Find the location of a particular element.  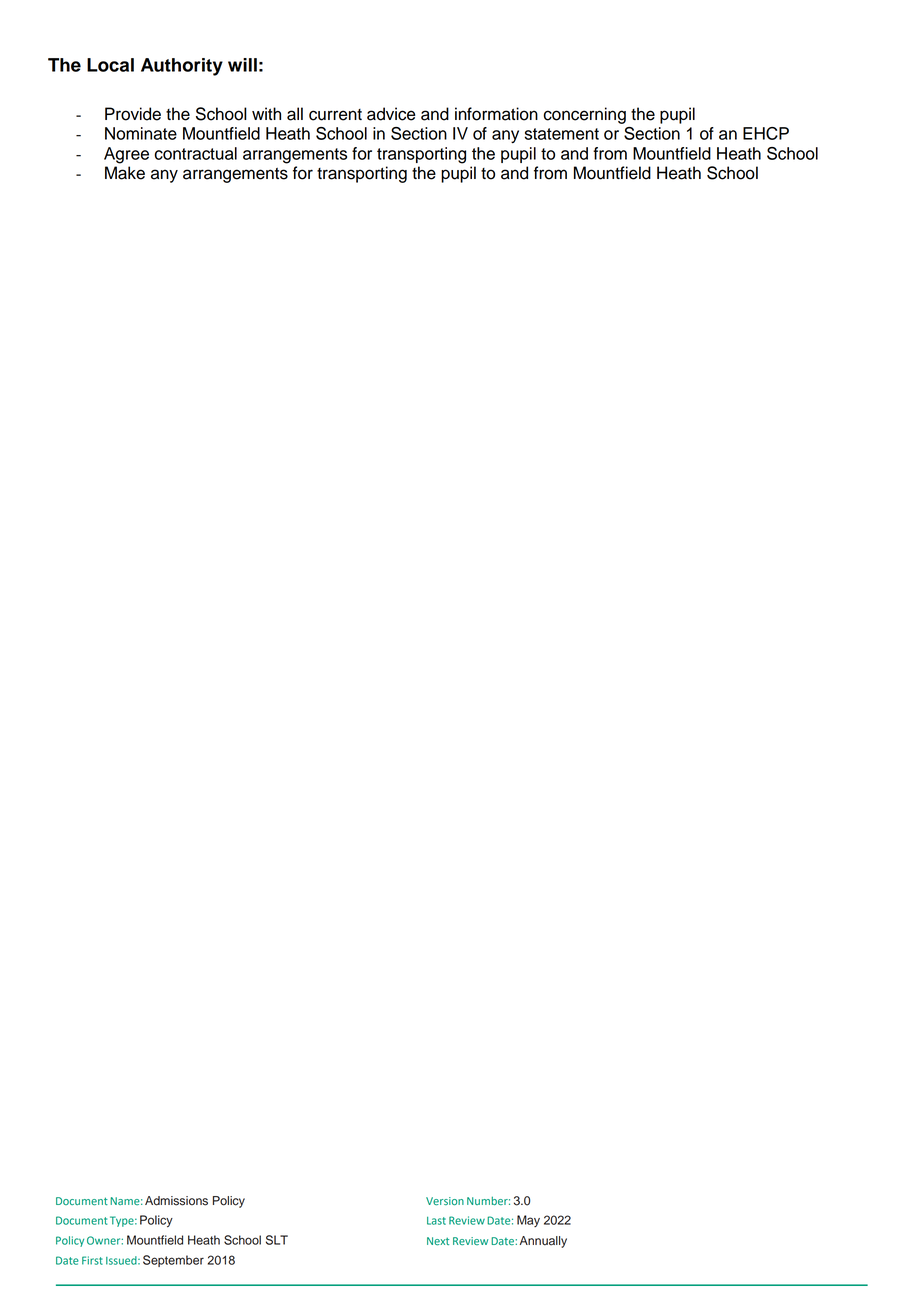

Make is located at coordinates (125, 173).
